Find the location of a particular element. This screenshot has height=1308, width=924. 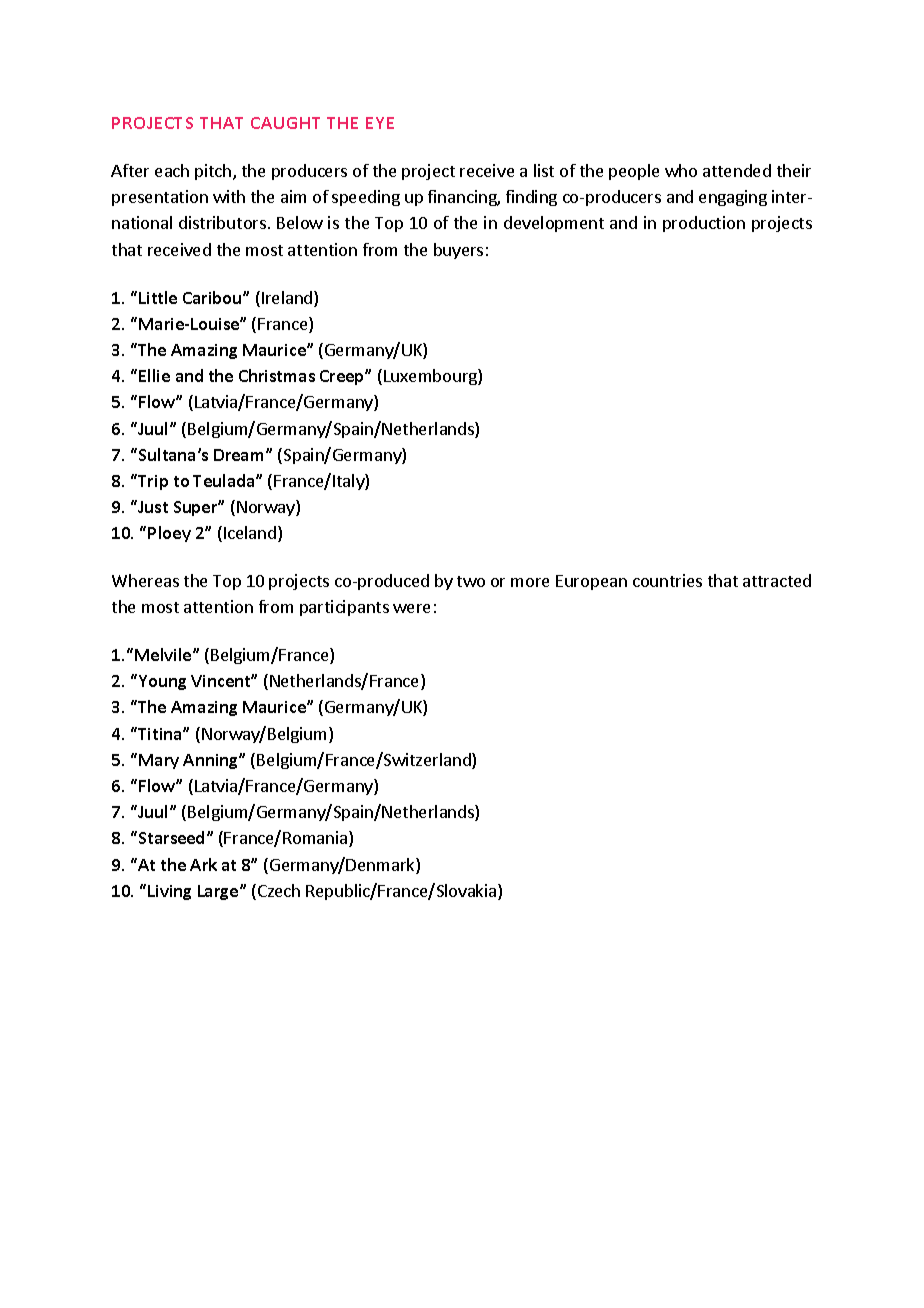

Luxembourg is located at coordinates (431, 377).
